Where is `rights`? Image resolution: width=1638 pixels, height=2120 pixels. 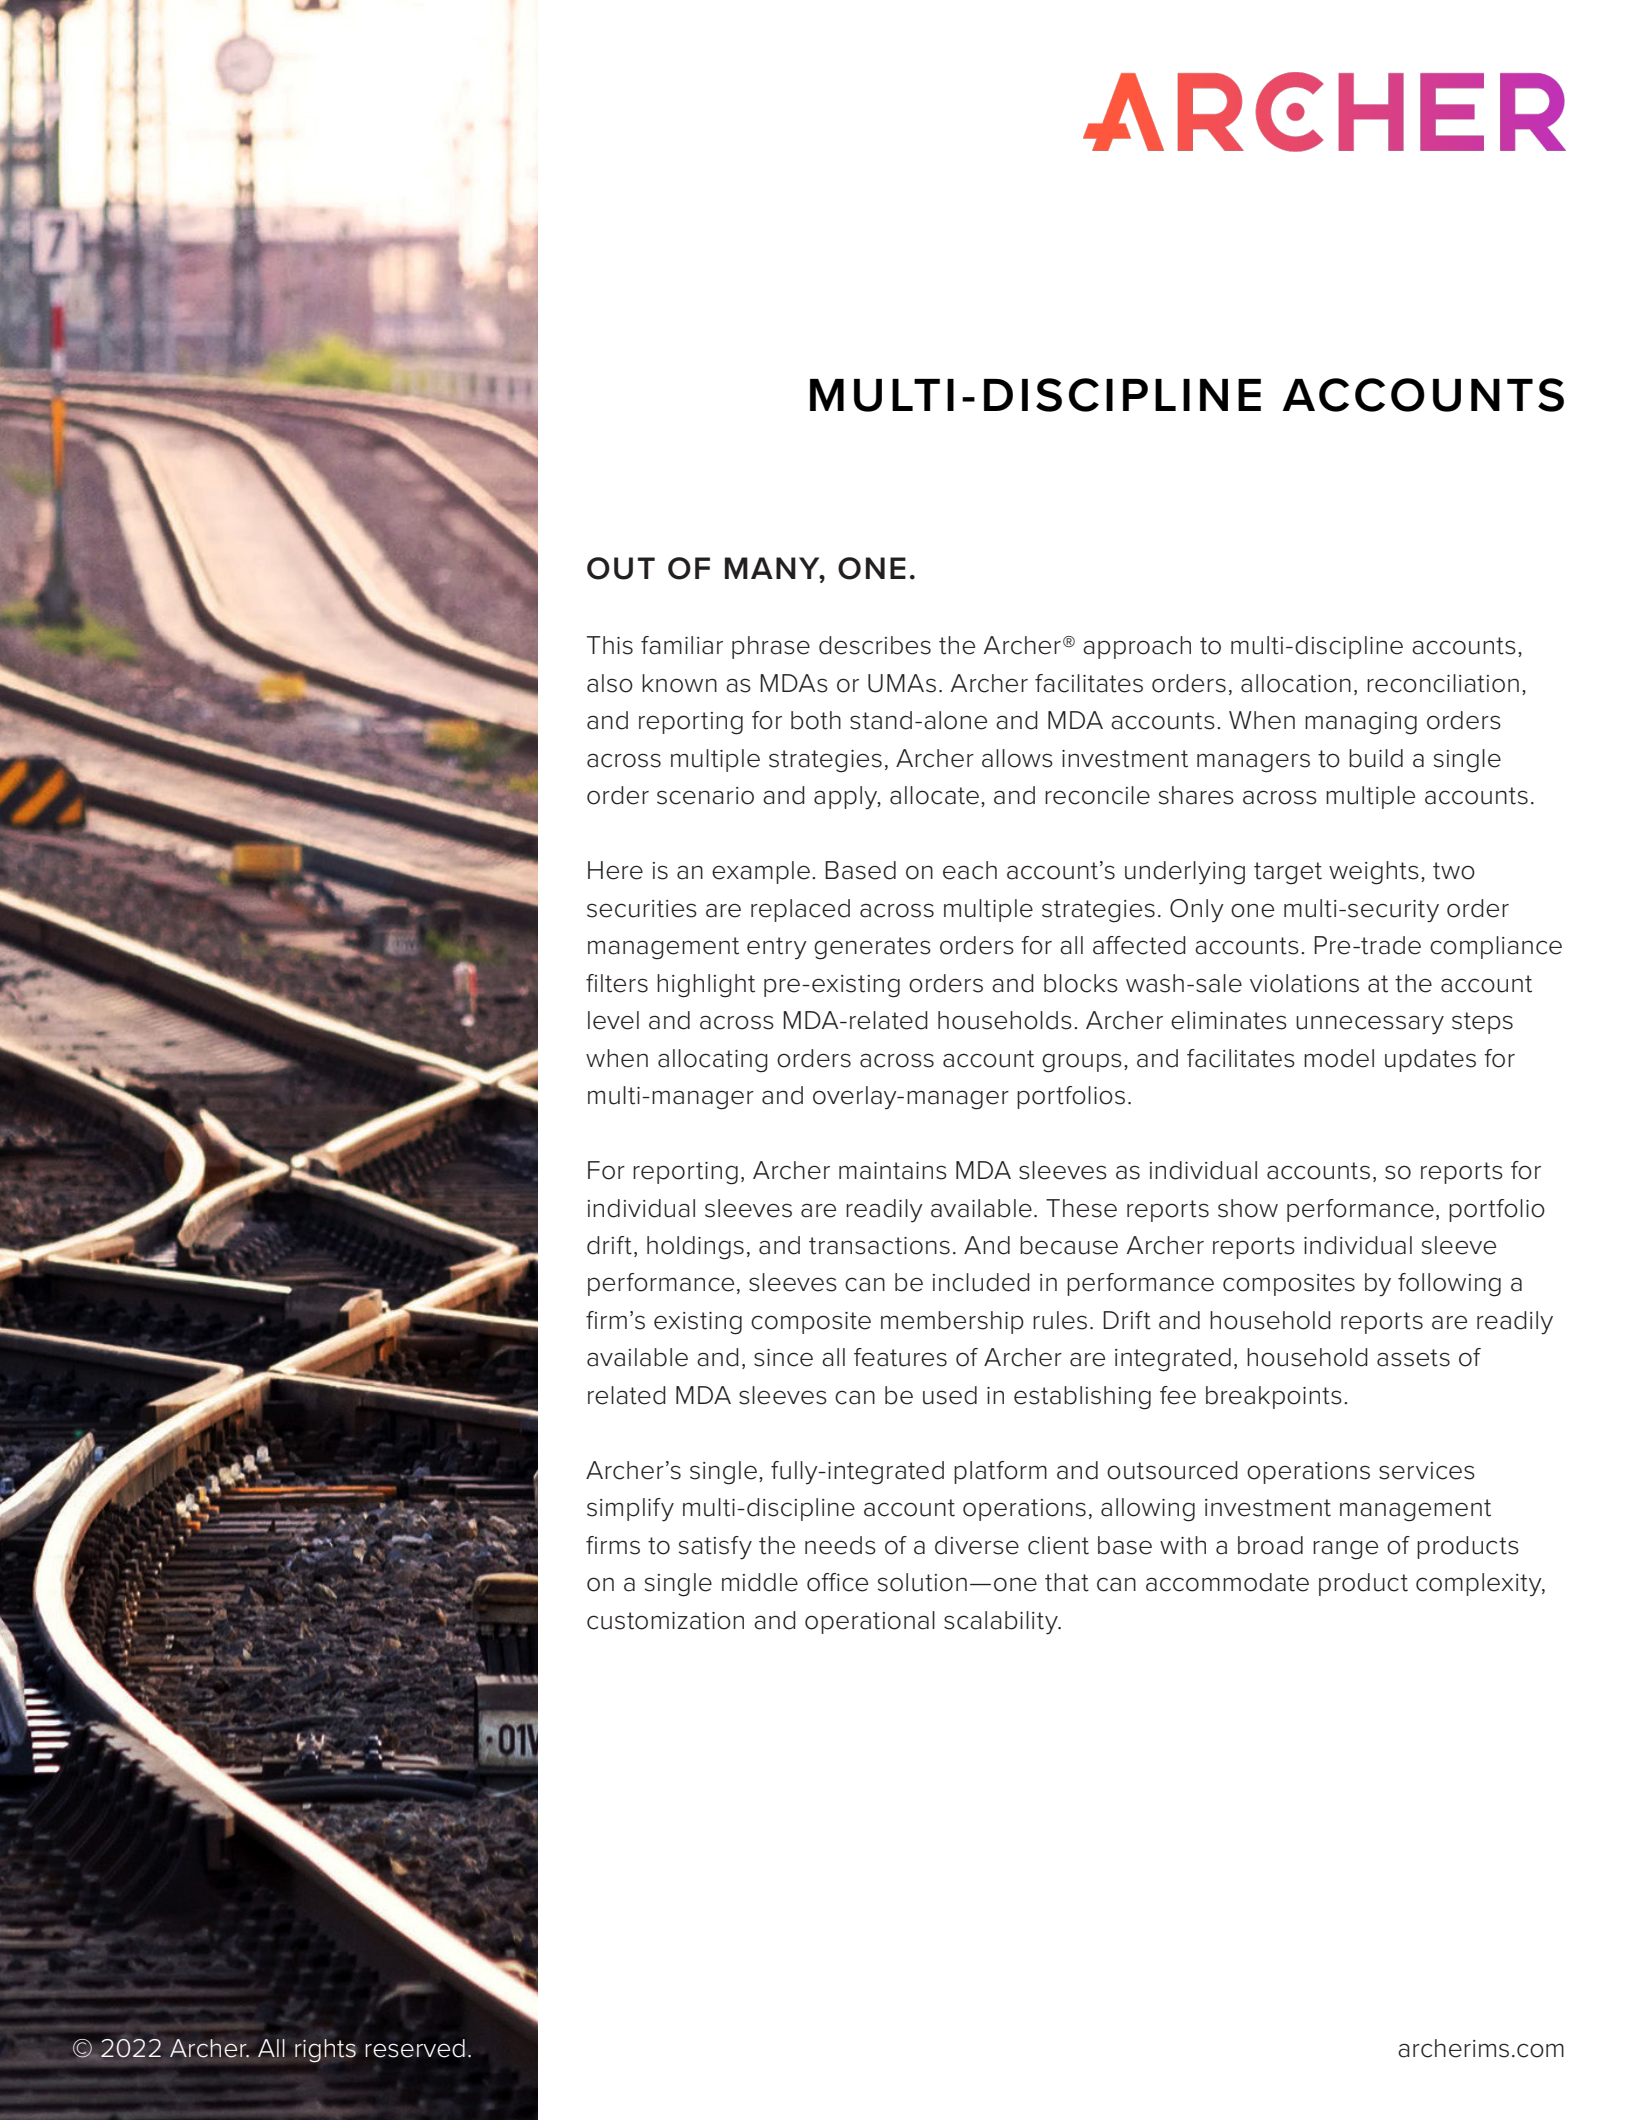
rights is located at coordinates (325, 2051).
